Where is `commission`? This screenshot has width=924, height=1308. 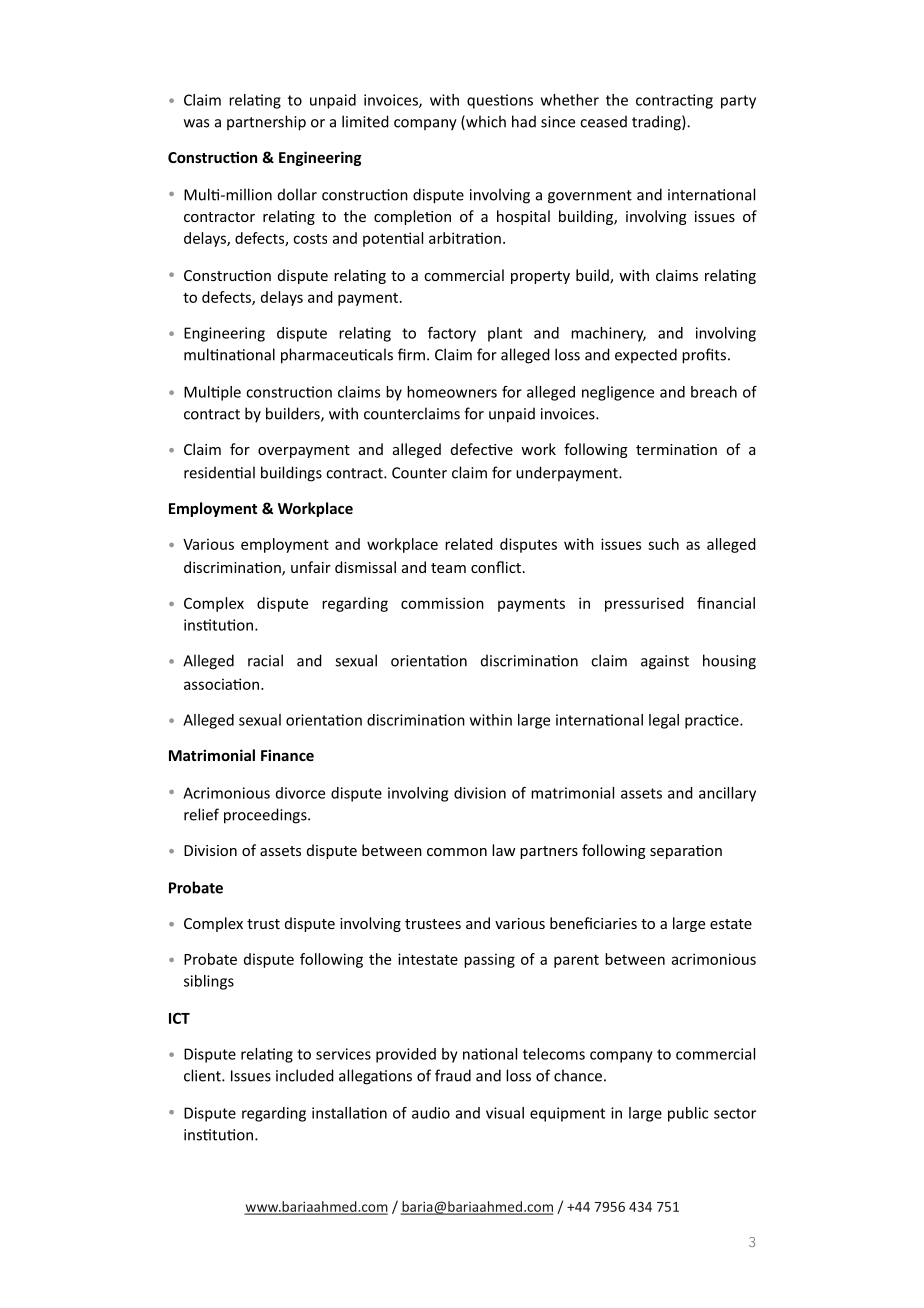
commission is located at coordinates (442, 603).
